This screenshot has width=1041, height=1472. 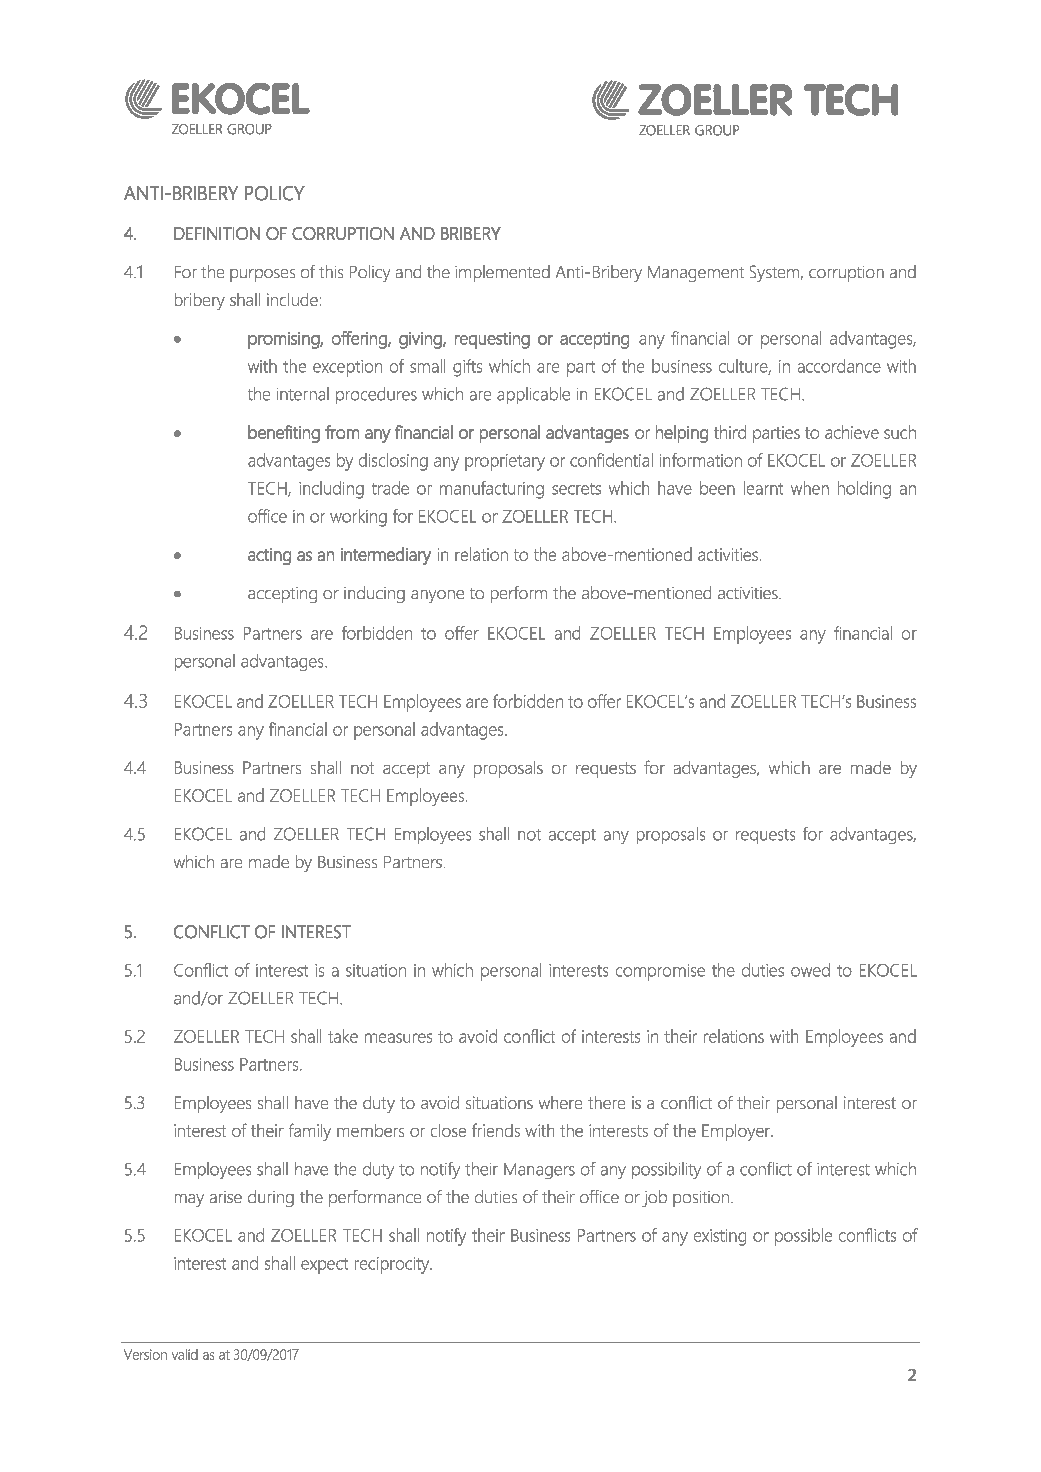 What do you see at coordinates (502, 273) in the screenshot?
I see `implemented` at bounding box center [502, 273].
